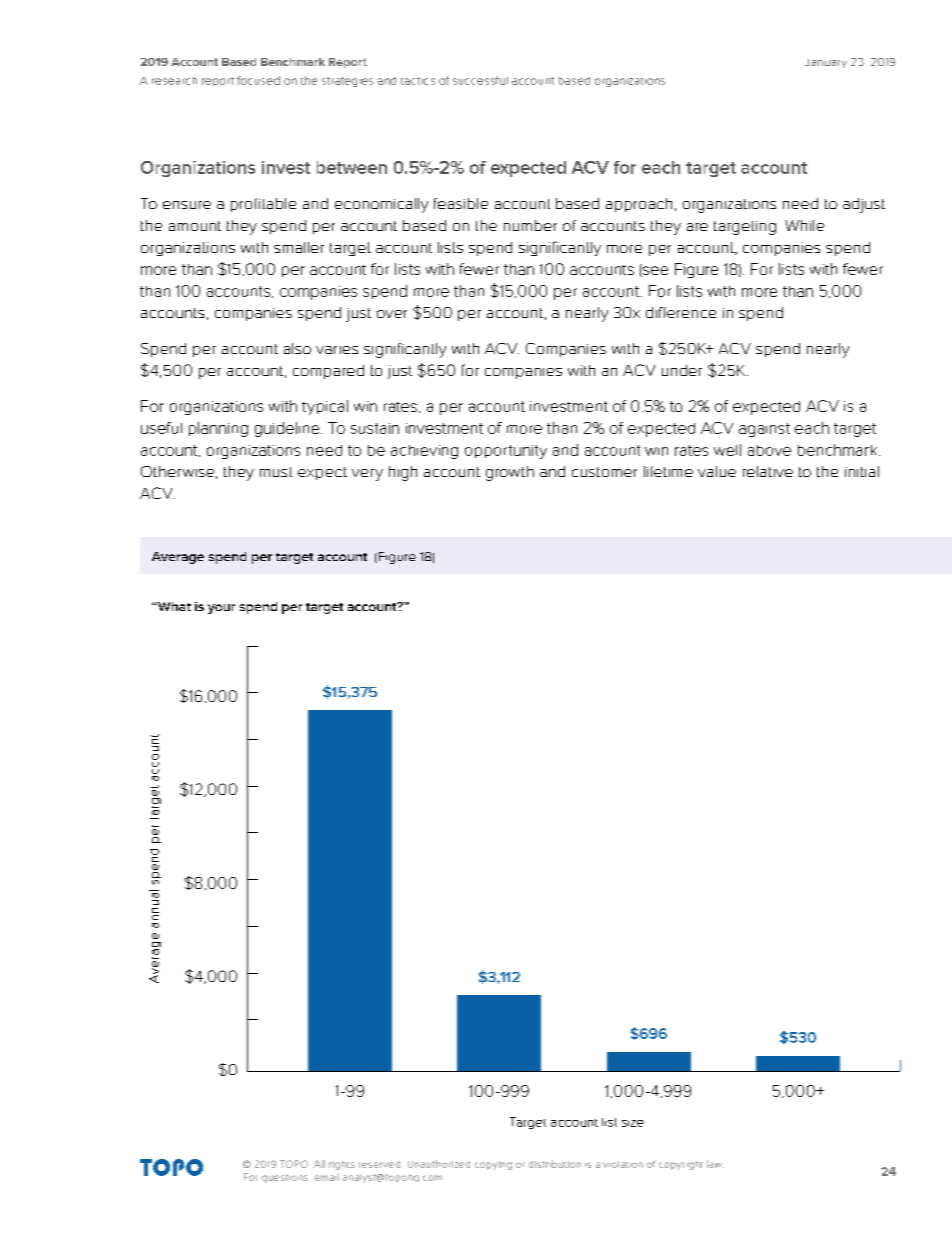 Image resolution: width=952 pixels, height=1233 pixels. What do you see at coordinates (480, 80) in the document?
I see `successful` at bounding box center [480, 80].
